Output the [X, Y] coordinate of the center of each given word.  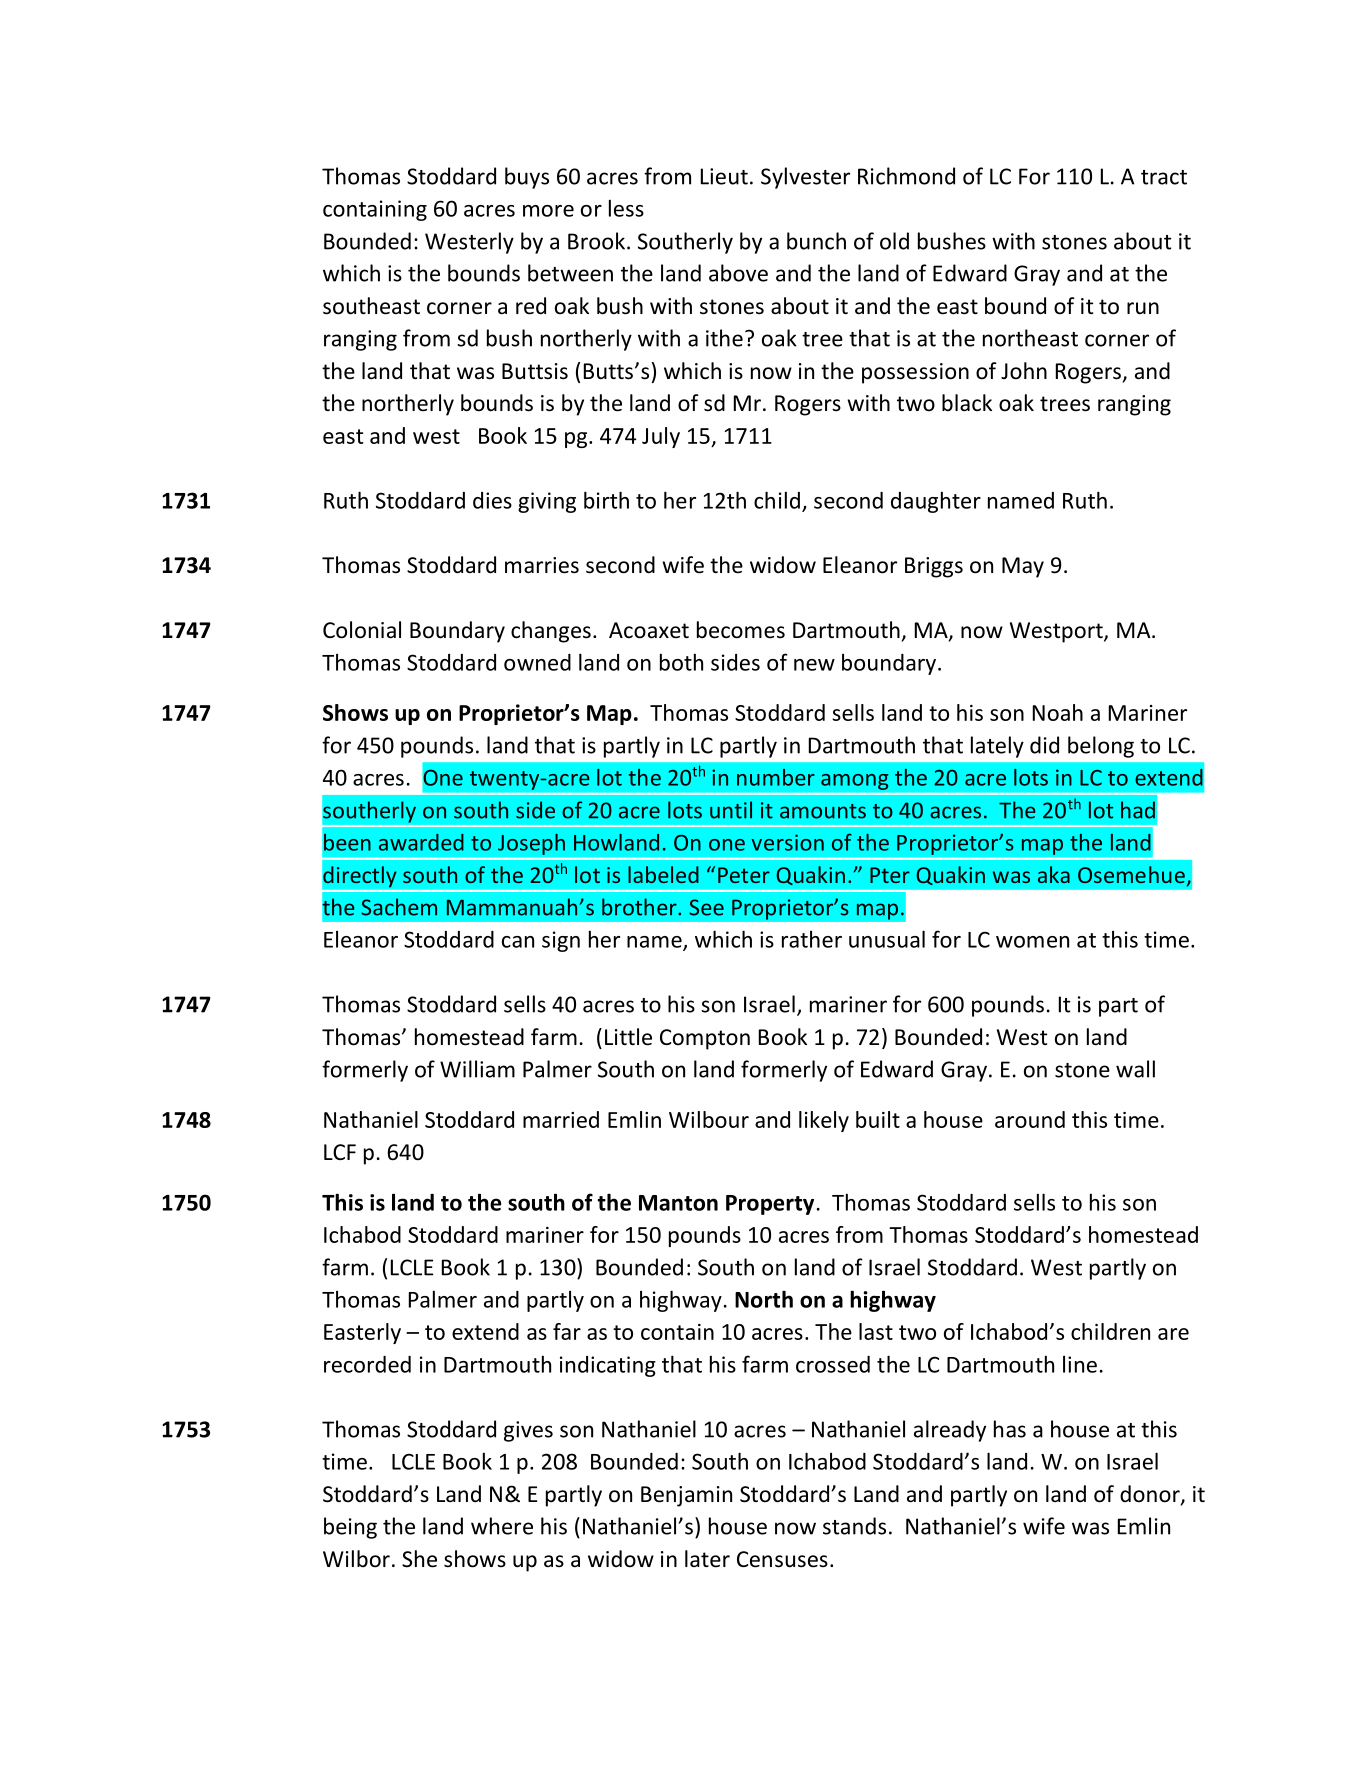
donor [1151, 1495]
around [1030, 1119]
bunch [816, 241]
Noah [1058, 712]
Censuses [782, 1559]
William [477, 1069]
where [502, 1526]
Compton [705, 1039]
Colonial [362, 630]
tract [1164, 177]
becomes [741, 630]
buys [527, 178]
